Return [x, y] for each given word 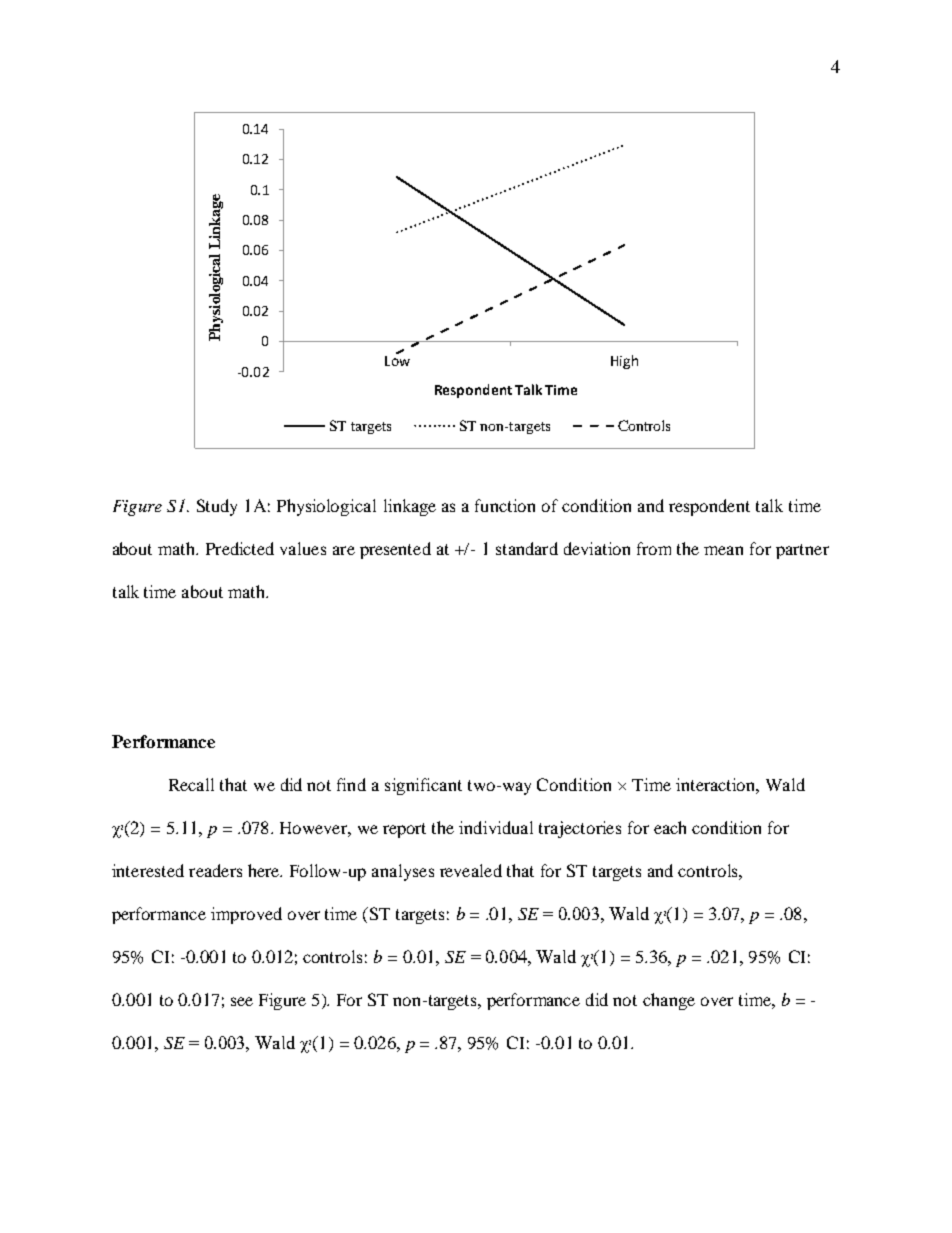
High [624, 362]
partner [802, 551]
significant [423, 786]
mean [723, 550]
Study [217, 507]
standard [527, 548]
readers [215, 870]
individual [496, 827]
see [242, 1001]
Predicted [240, 548]
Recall [191, 784]
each [670, 827]
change [669, 1001]
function [505, 505]
